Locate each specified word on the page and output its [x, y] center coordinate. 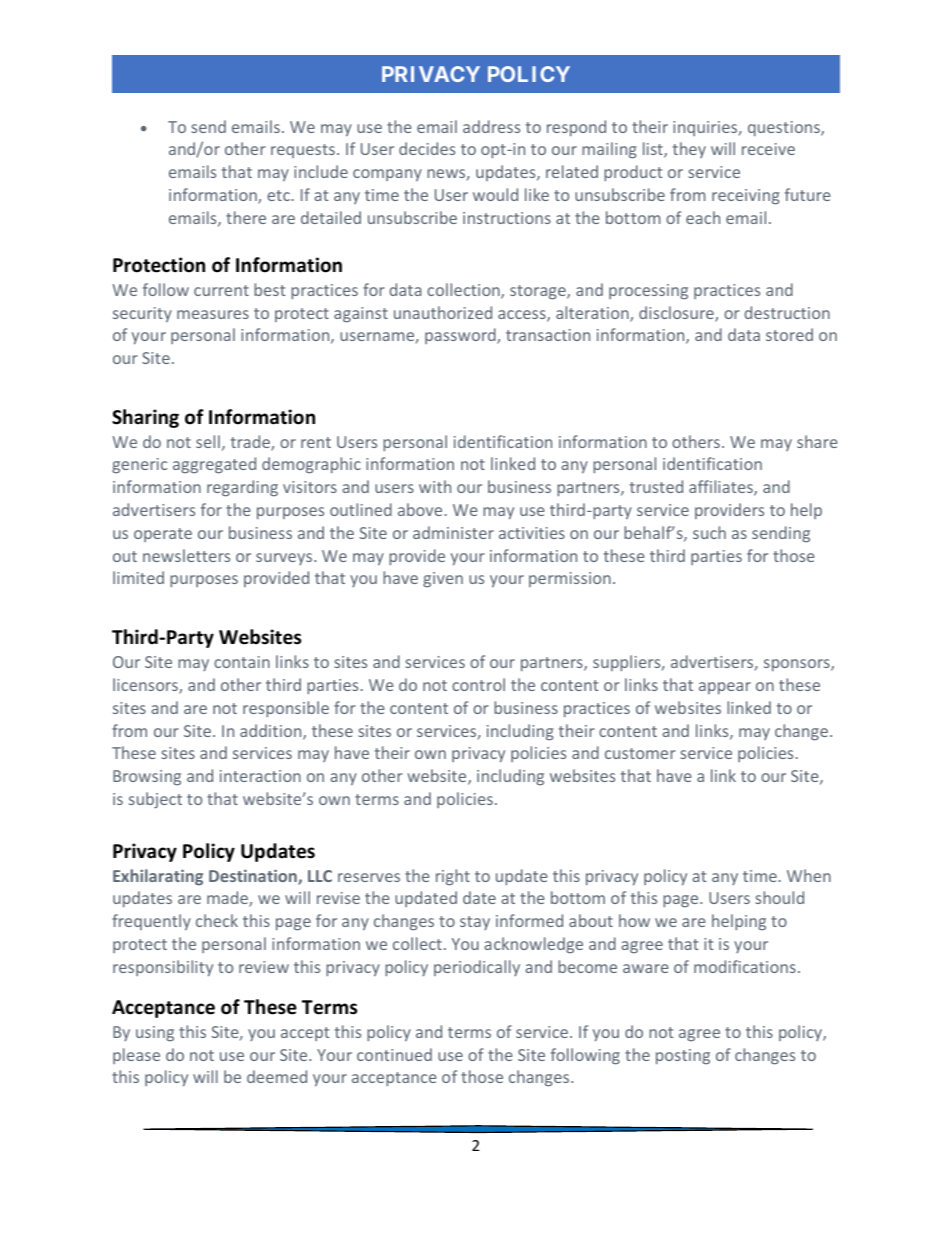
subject [155, 800]
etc [278, 195]
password [461, 336]
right [453, 877]
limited [138, 577]
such [709, 532]
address [491, 126]
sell [208, 441]
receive [768, 149]
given [443, 579]
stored [789, 334]
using [155, 1033]
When [809, 875]
